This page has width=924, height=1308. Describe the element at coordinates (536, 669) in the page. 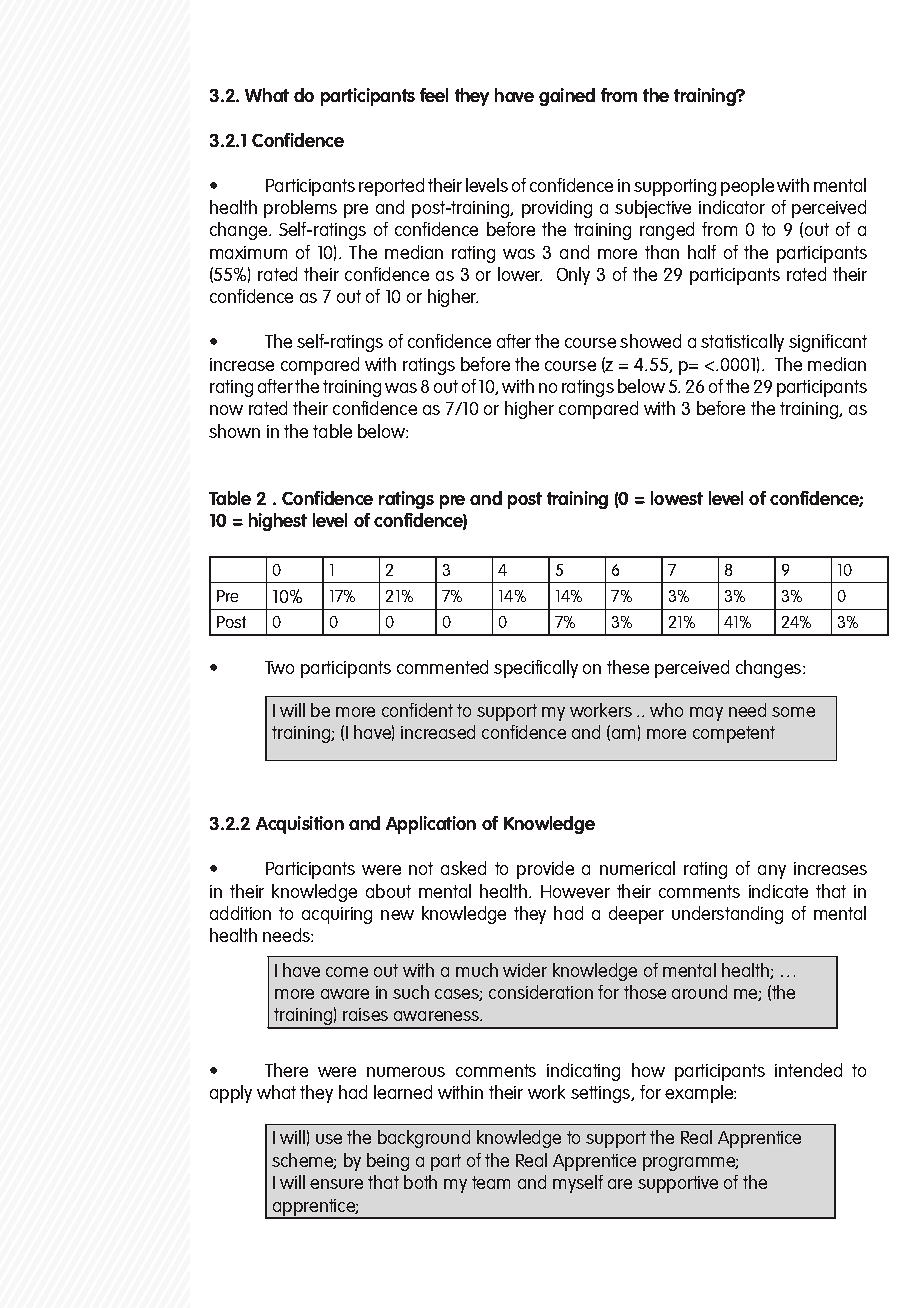

I see `specifically` at that location.
